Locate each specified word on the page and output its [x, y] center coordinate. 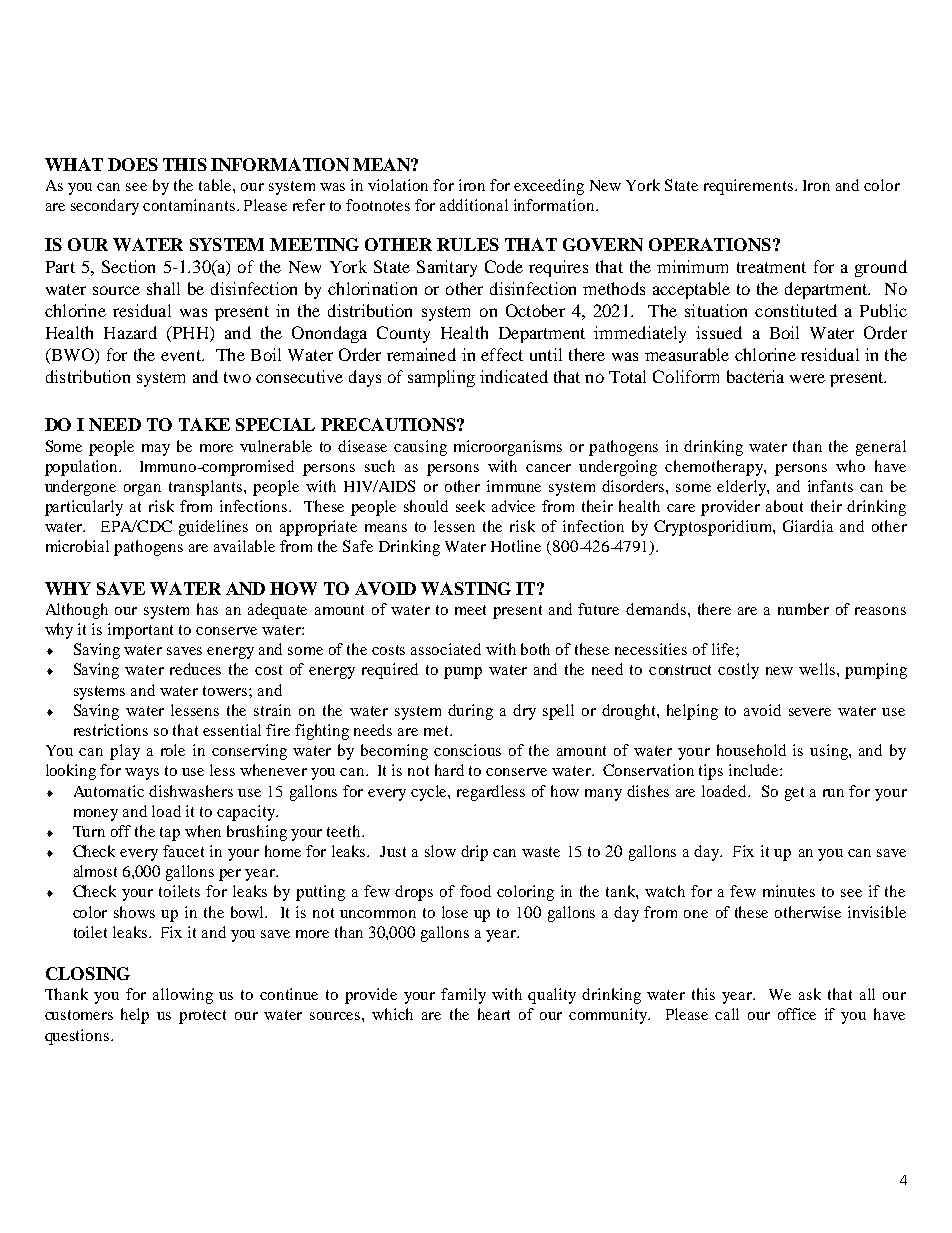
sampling [441, 378]
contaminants [190, 205]
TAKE [204, 424]
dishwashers [191, 791]
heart [494, 1014]
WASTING [466, 588]
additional [474, 205]
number [803, 609]
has [207, 609]
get [794, 794]
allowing [183, 996]
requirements [748, 187]
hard [449, 770]
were [807, 378]
